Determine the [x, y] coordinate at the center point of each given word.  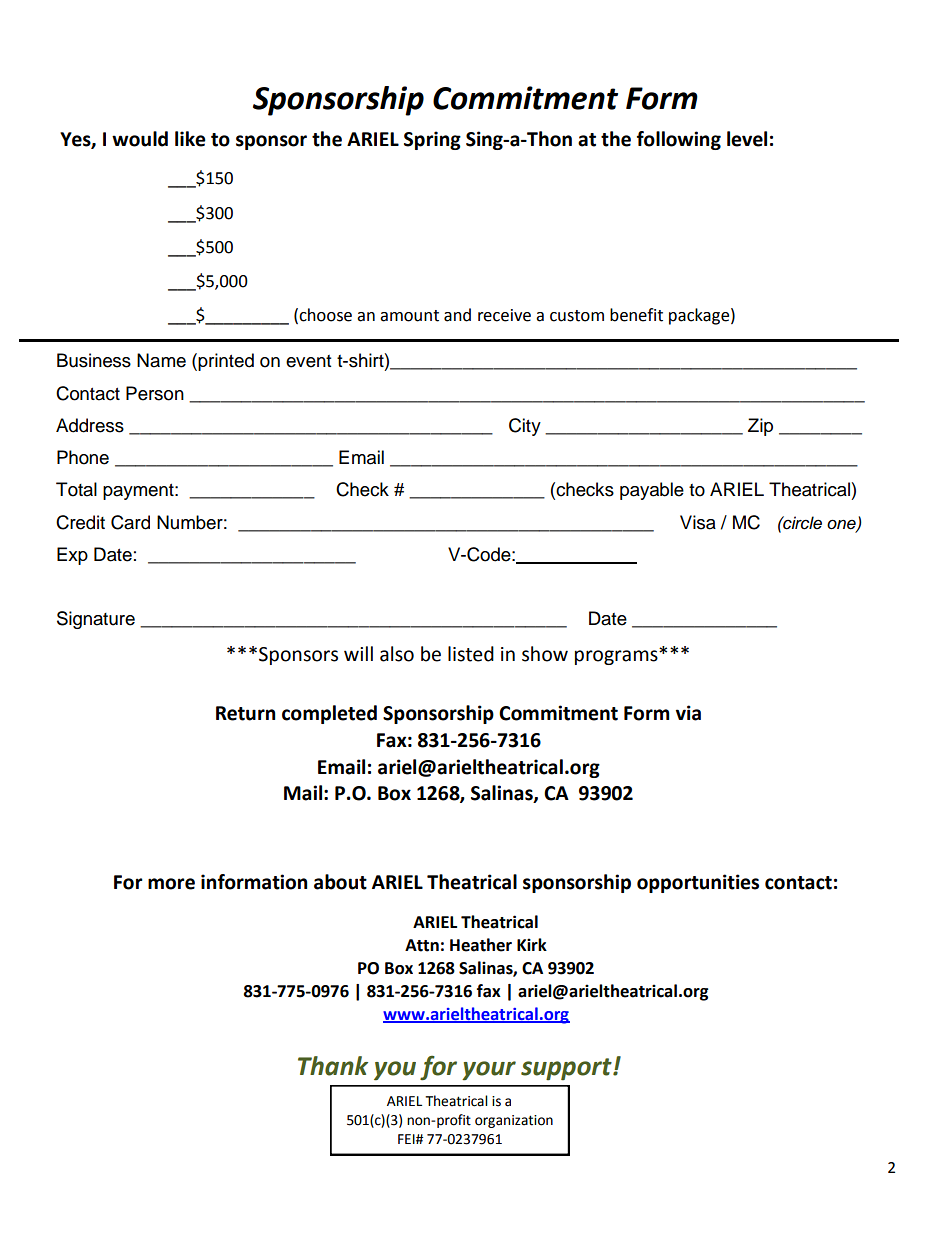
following [679, 140]
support [567, 1069]
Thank [333, 1066]
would [140, 139]
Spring [432, 140]
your [489, 1071]
